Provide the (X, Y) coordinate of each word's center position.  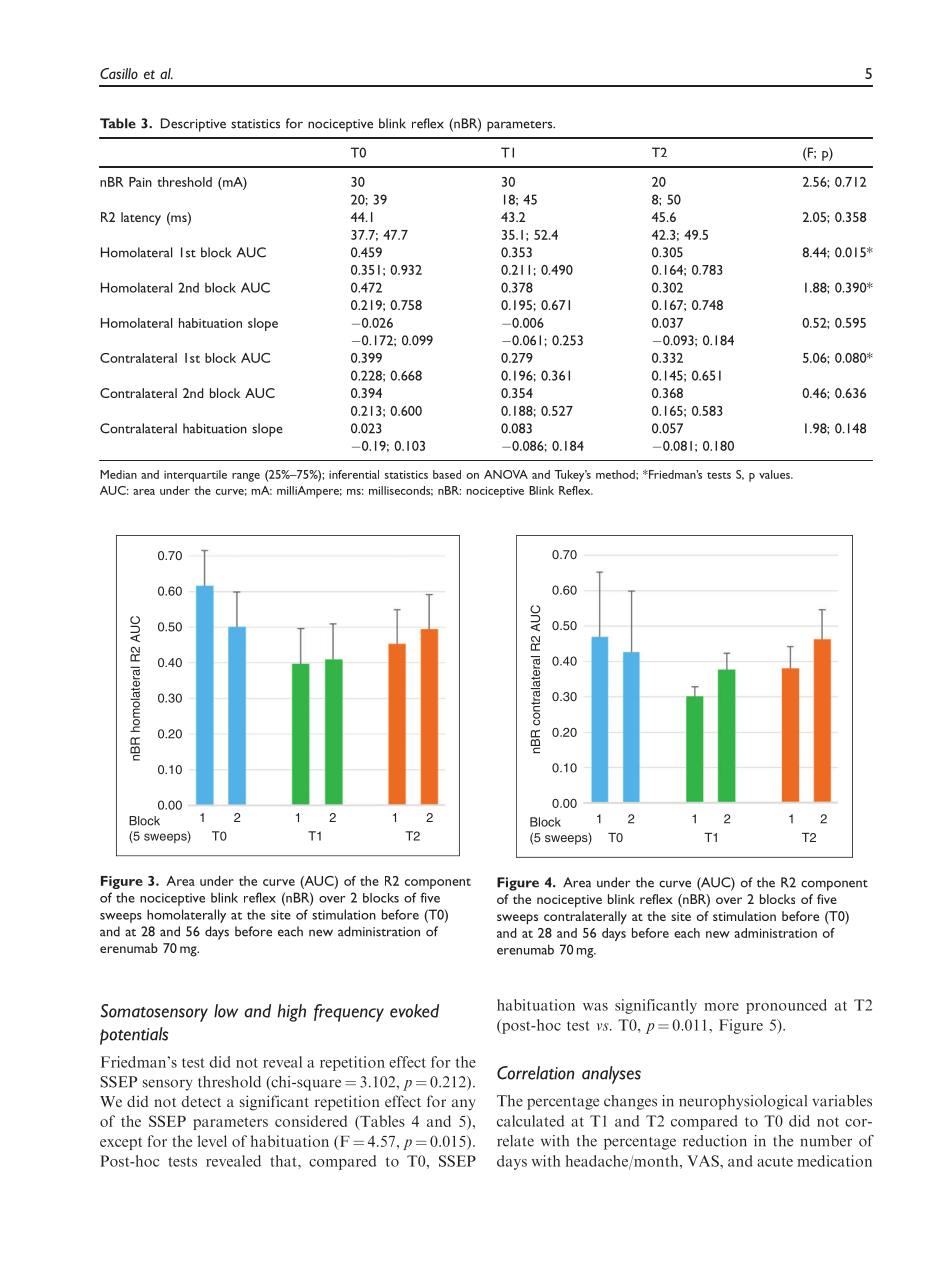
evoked (414, 1011)
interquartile (195, 476)
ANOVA (506, 474)
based (447, 474)
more (721, 1007)
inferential (354, 474)
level (212, 1141)
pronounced (786, 1006)
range (246, 477)
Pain (140, 182)
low (226, 1011)
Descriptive (193, 125)
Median (118, 474)
